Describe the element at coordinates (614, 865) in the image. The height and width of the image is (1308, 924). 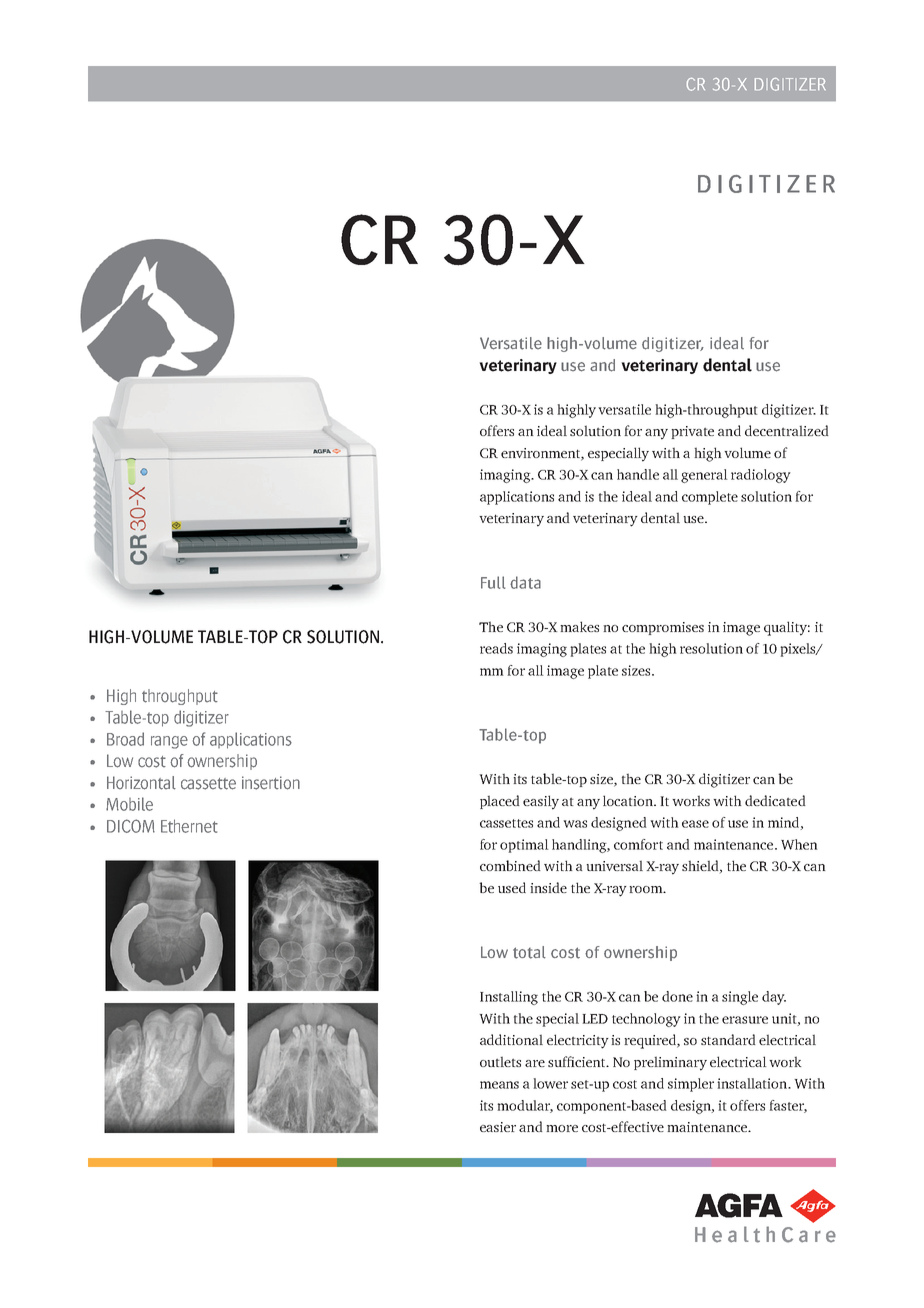
I see `universal` at that location.
